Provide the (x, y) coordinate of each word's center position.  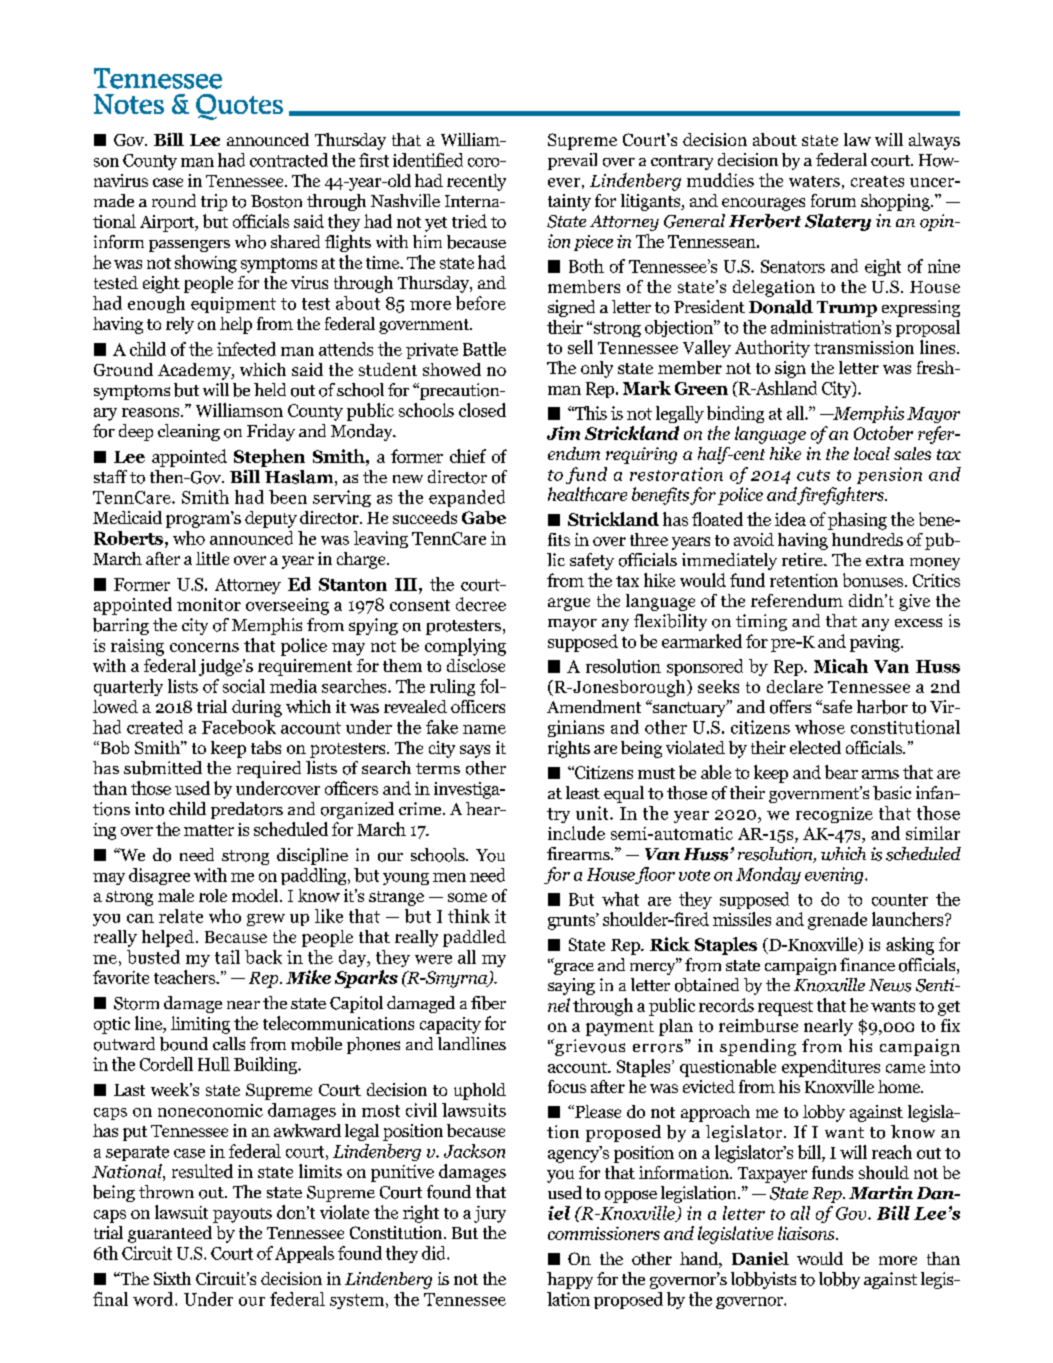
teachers (186, 977)
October (883, 433)
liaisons (807, 1233)
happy (570, 1280)
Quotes (239, 107)
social (244, 686)
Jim (563, 433)
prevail (572, 161)
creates (877, 181)
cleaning (189, 432)
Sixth (172, 1278)
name (484, 729)
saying (571, 986)
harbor (882, 707)
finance (867, 964)
